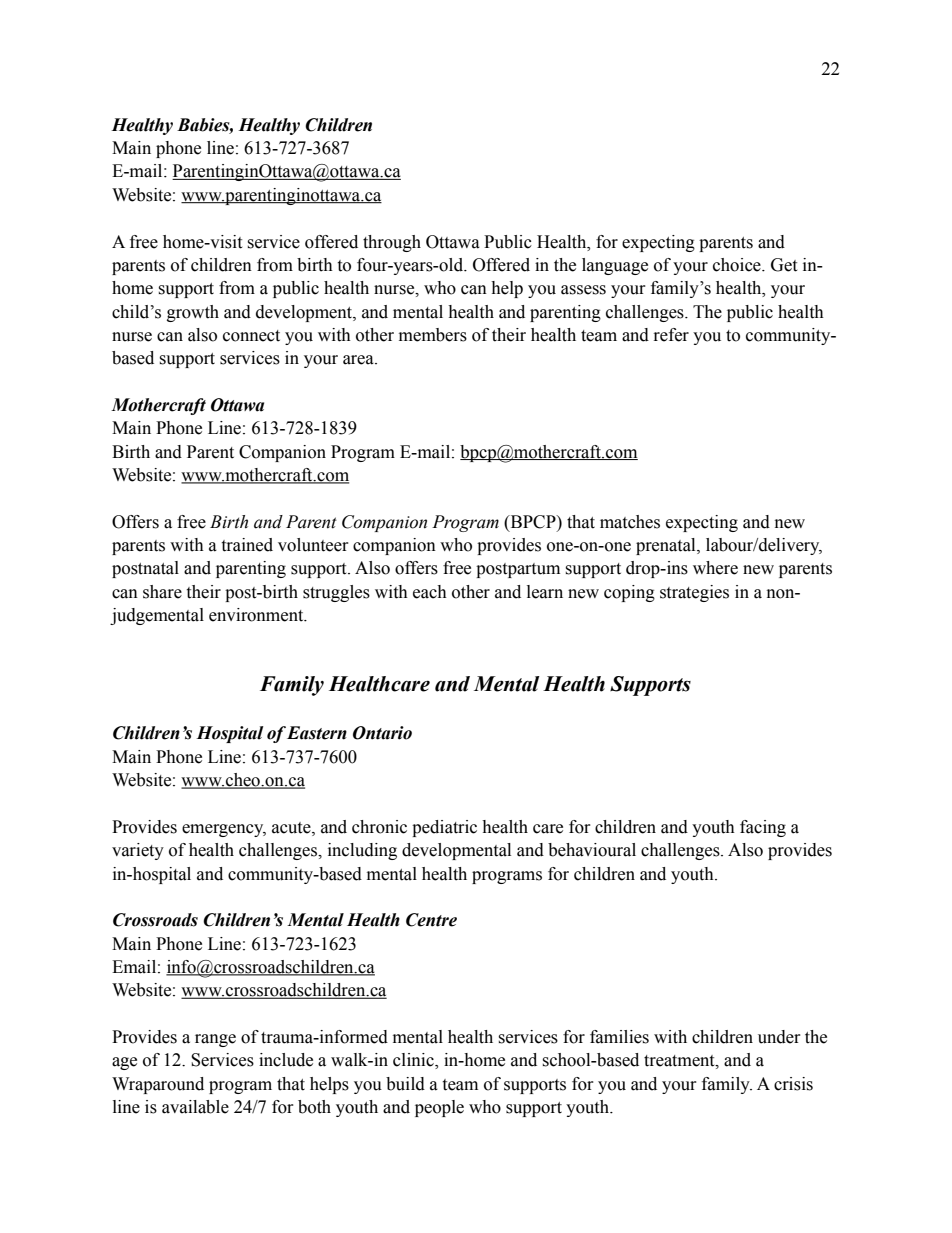 The image size is (952, 1233). What do you see at coordinates (195, 1107) in the page?
I see `available` at bounding box center [195, 1107].
